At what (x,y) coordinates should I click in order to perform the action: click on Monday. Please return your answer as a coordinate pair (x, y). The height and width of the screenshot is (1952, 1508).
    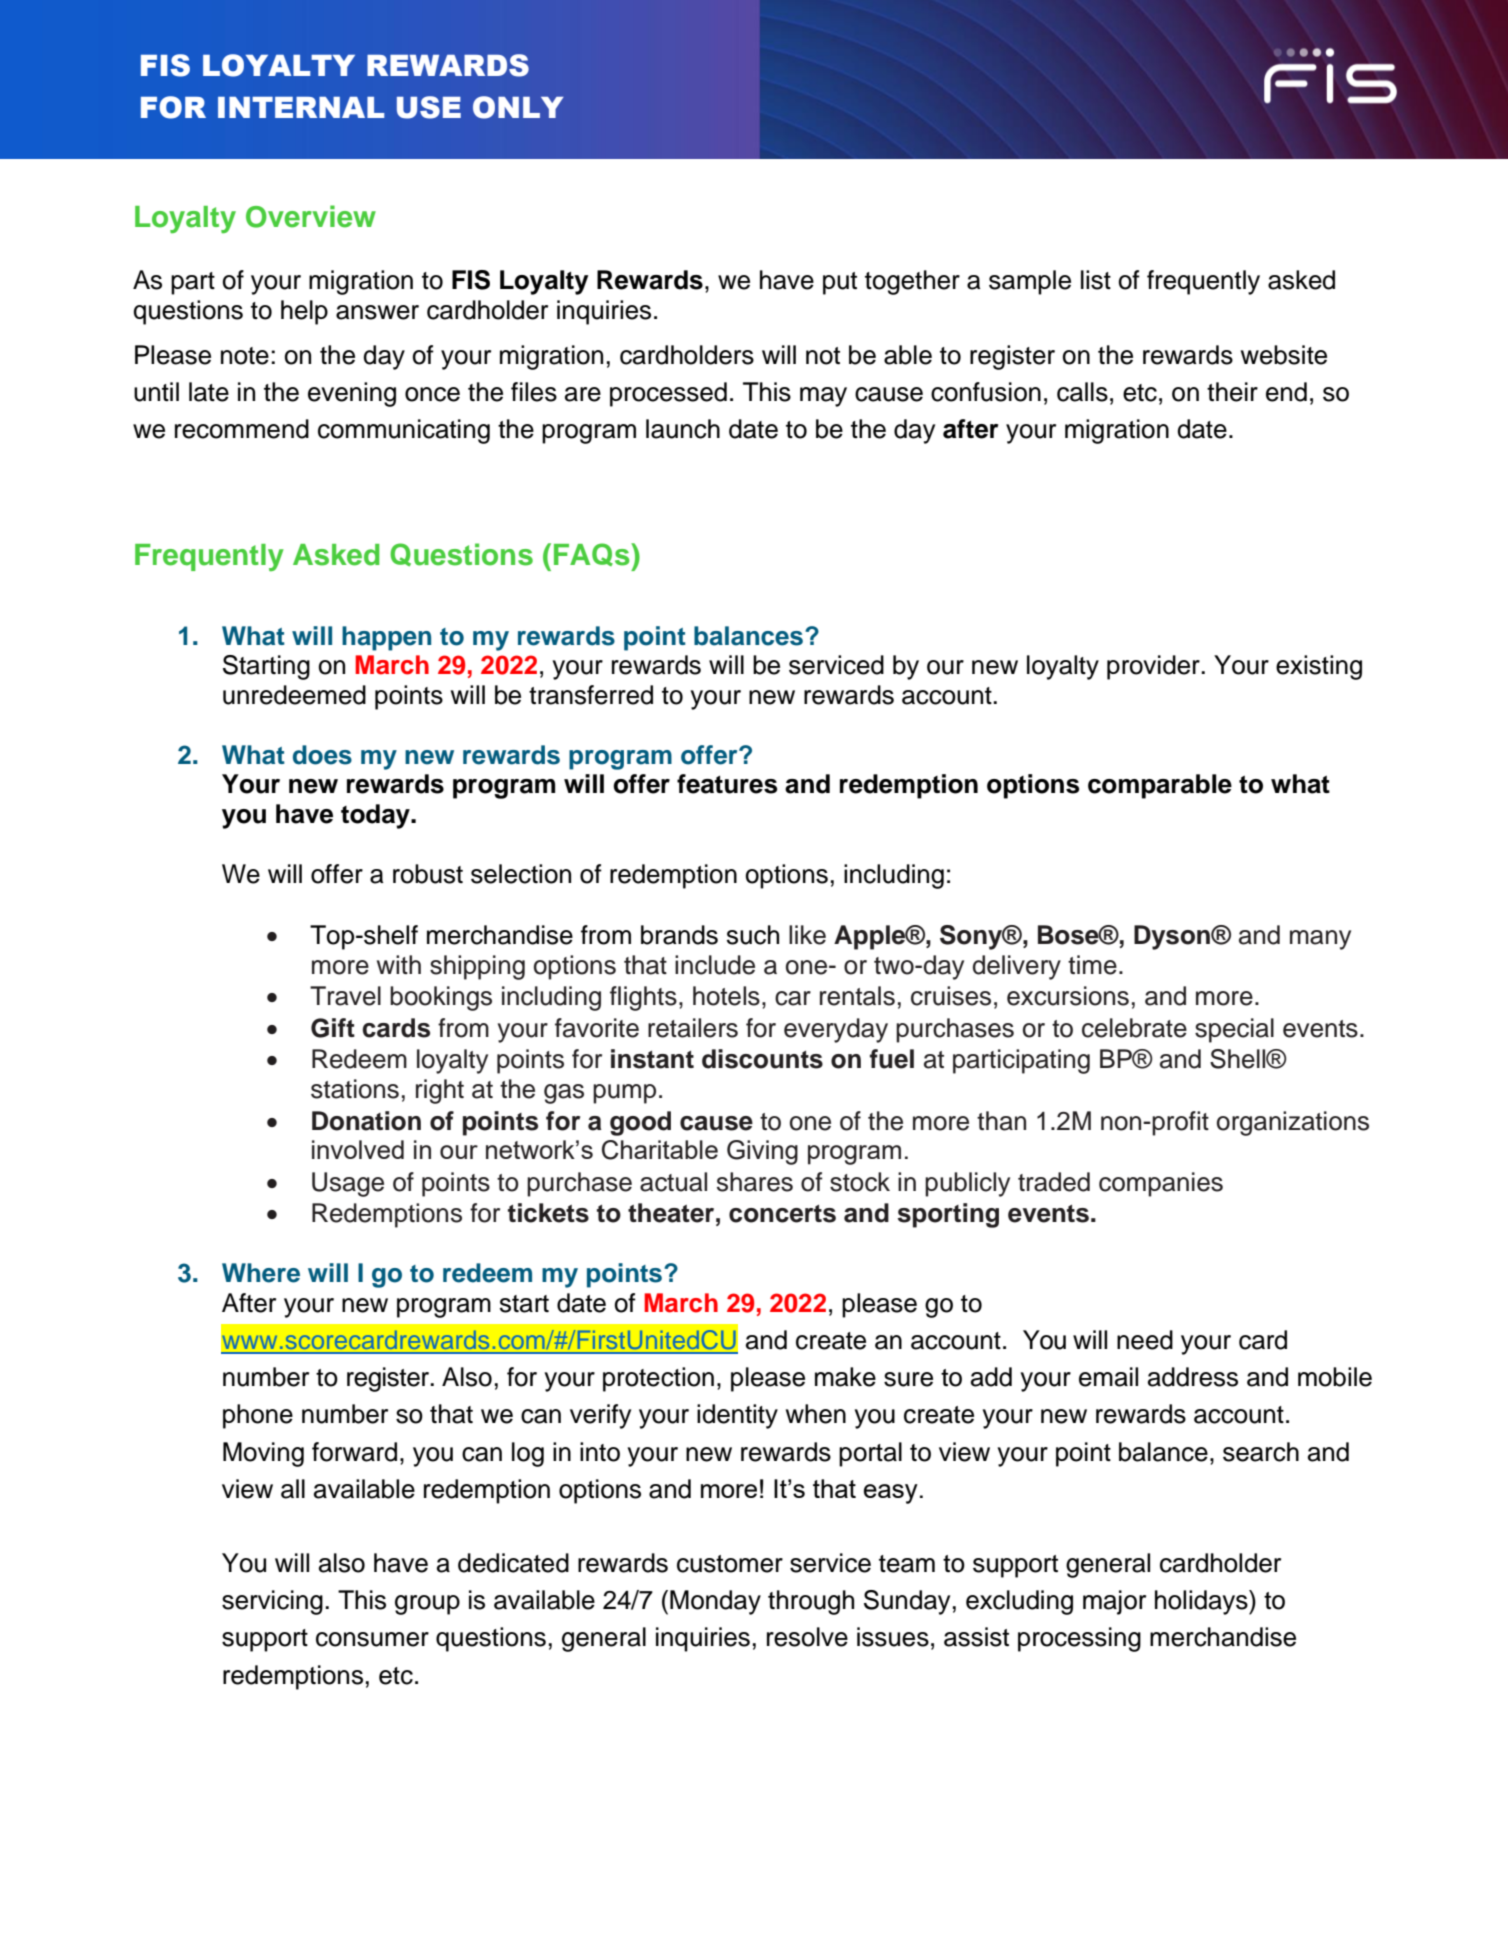
    Looking at the image, I should click on (715, 1602).
